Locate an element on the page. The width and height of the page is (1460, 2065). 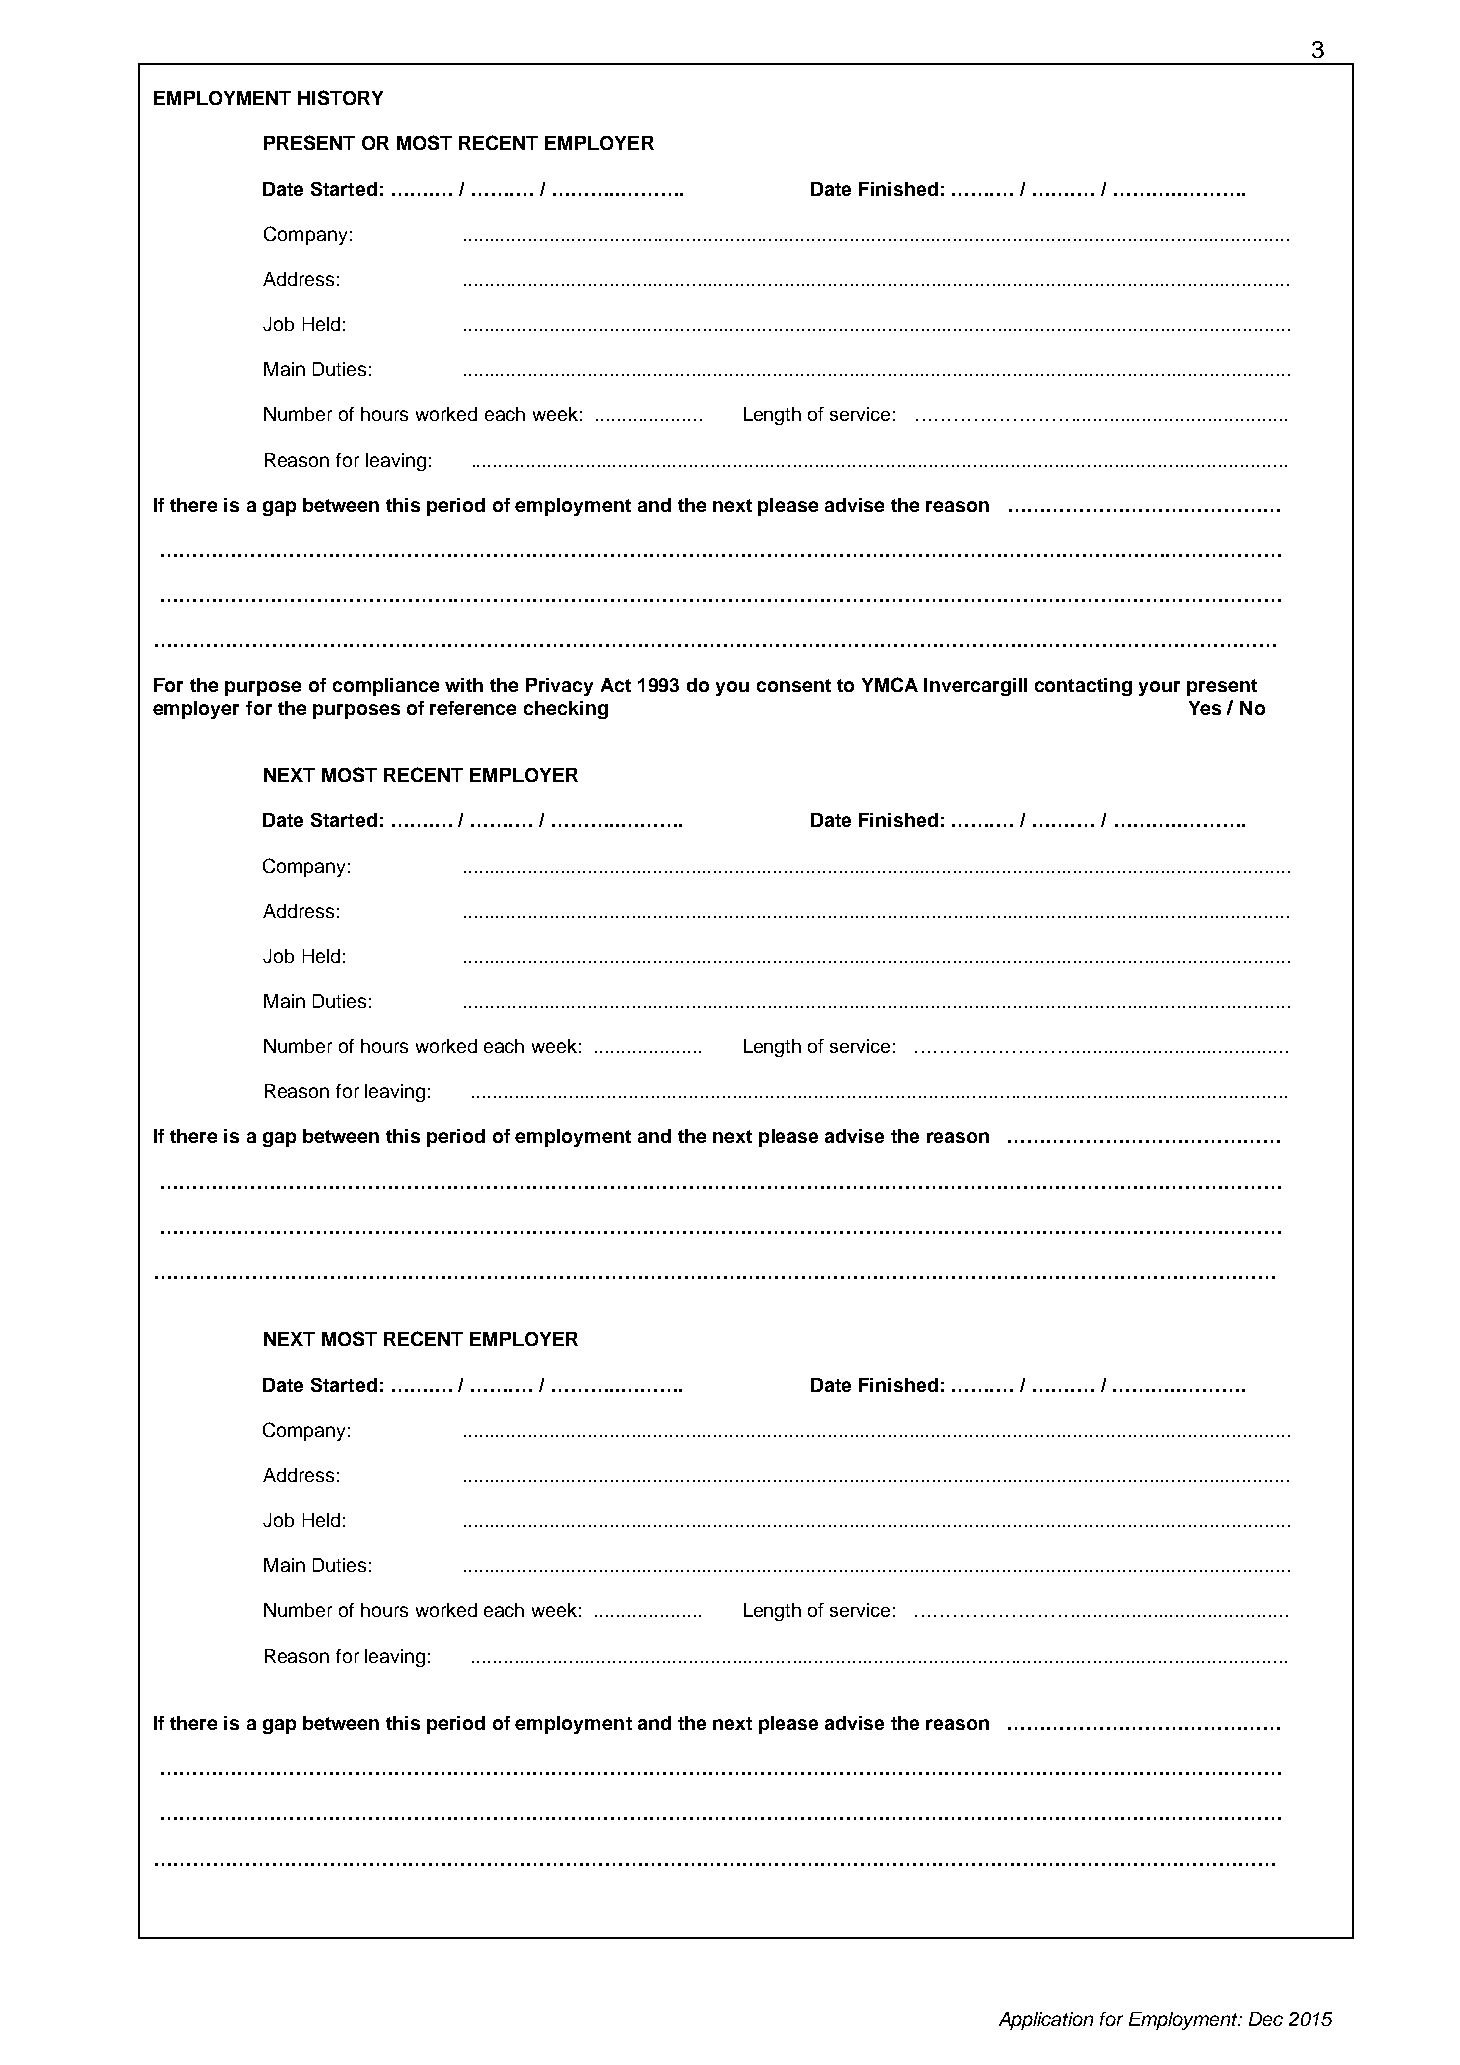
Yes is located at coordinates (1205, 708).
